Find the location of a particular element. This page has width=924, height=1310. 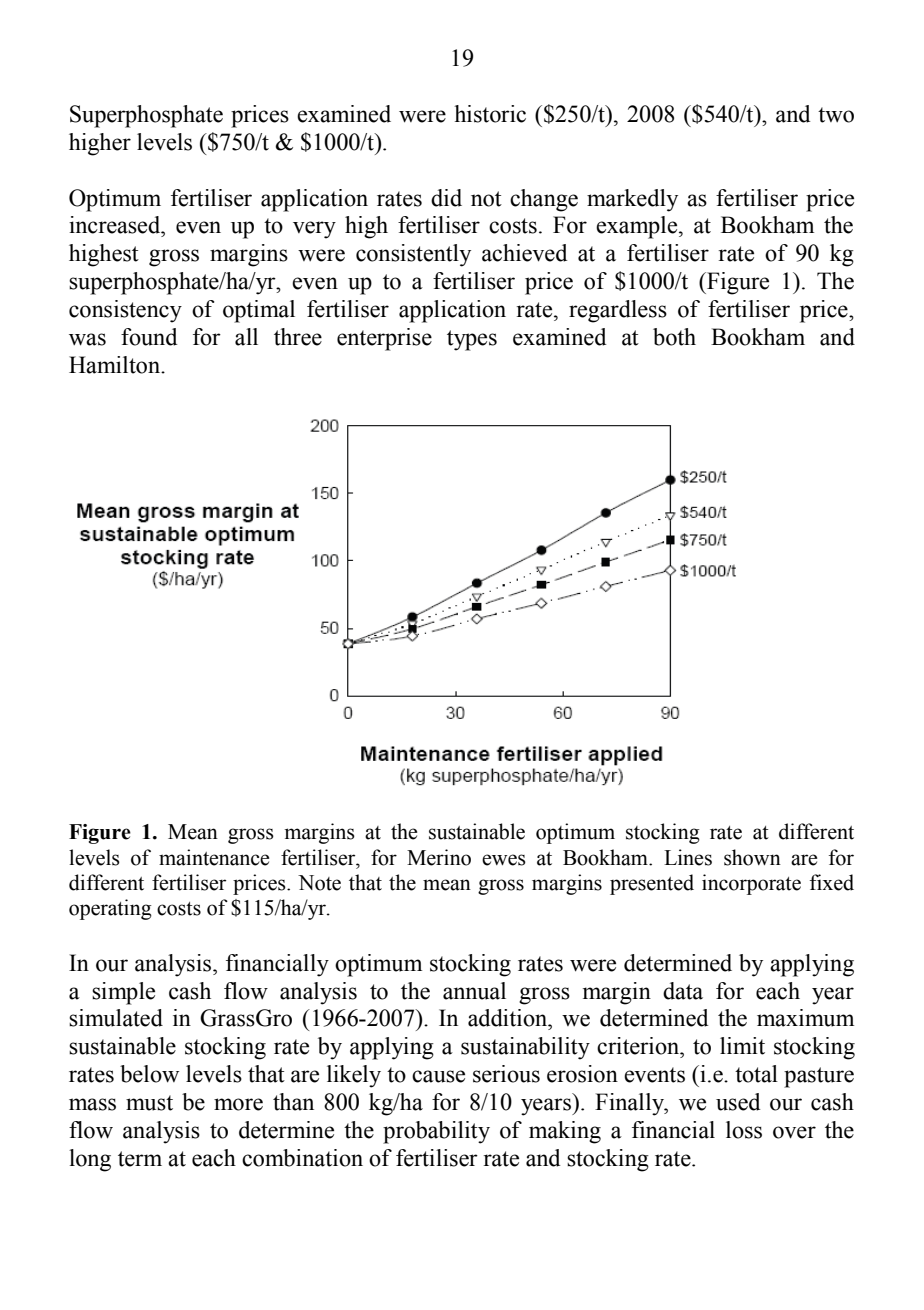

increased is located at coordinates (116, 225).
